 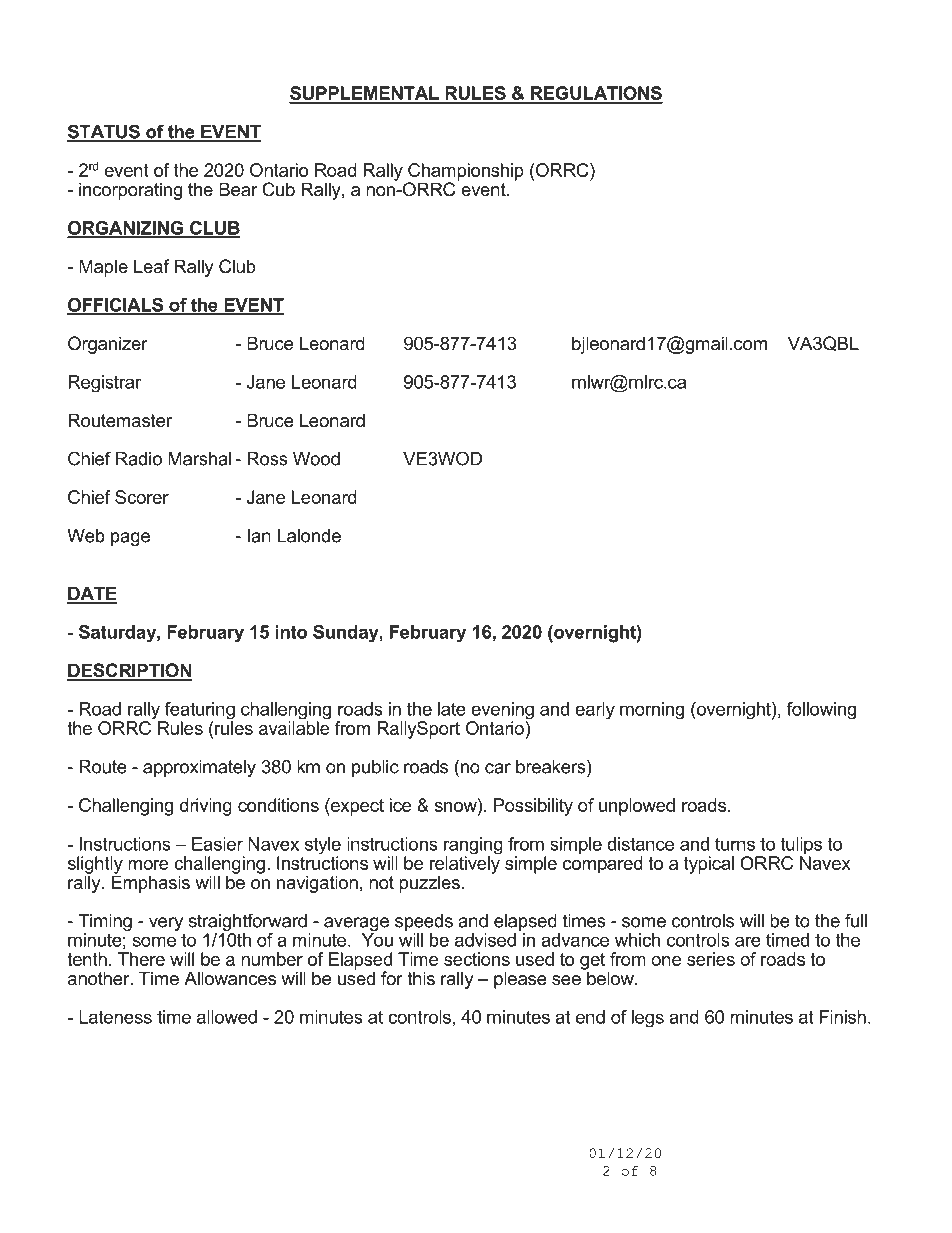 What do you see at coordinates (520, 980) in the screenshot?
I see `please` at bounding box center [520, 980].
